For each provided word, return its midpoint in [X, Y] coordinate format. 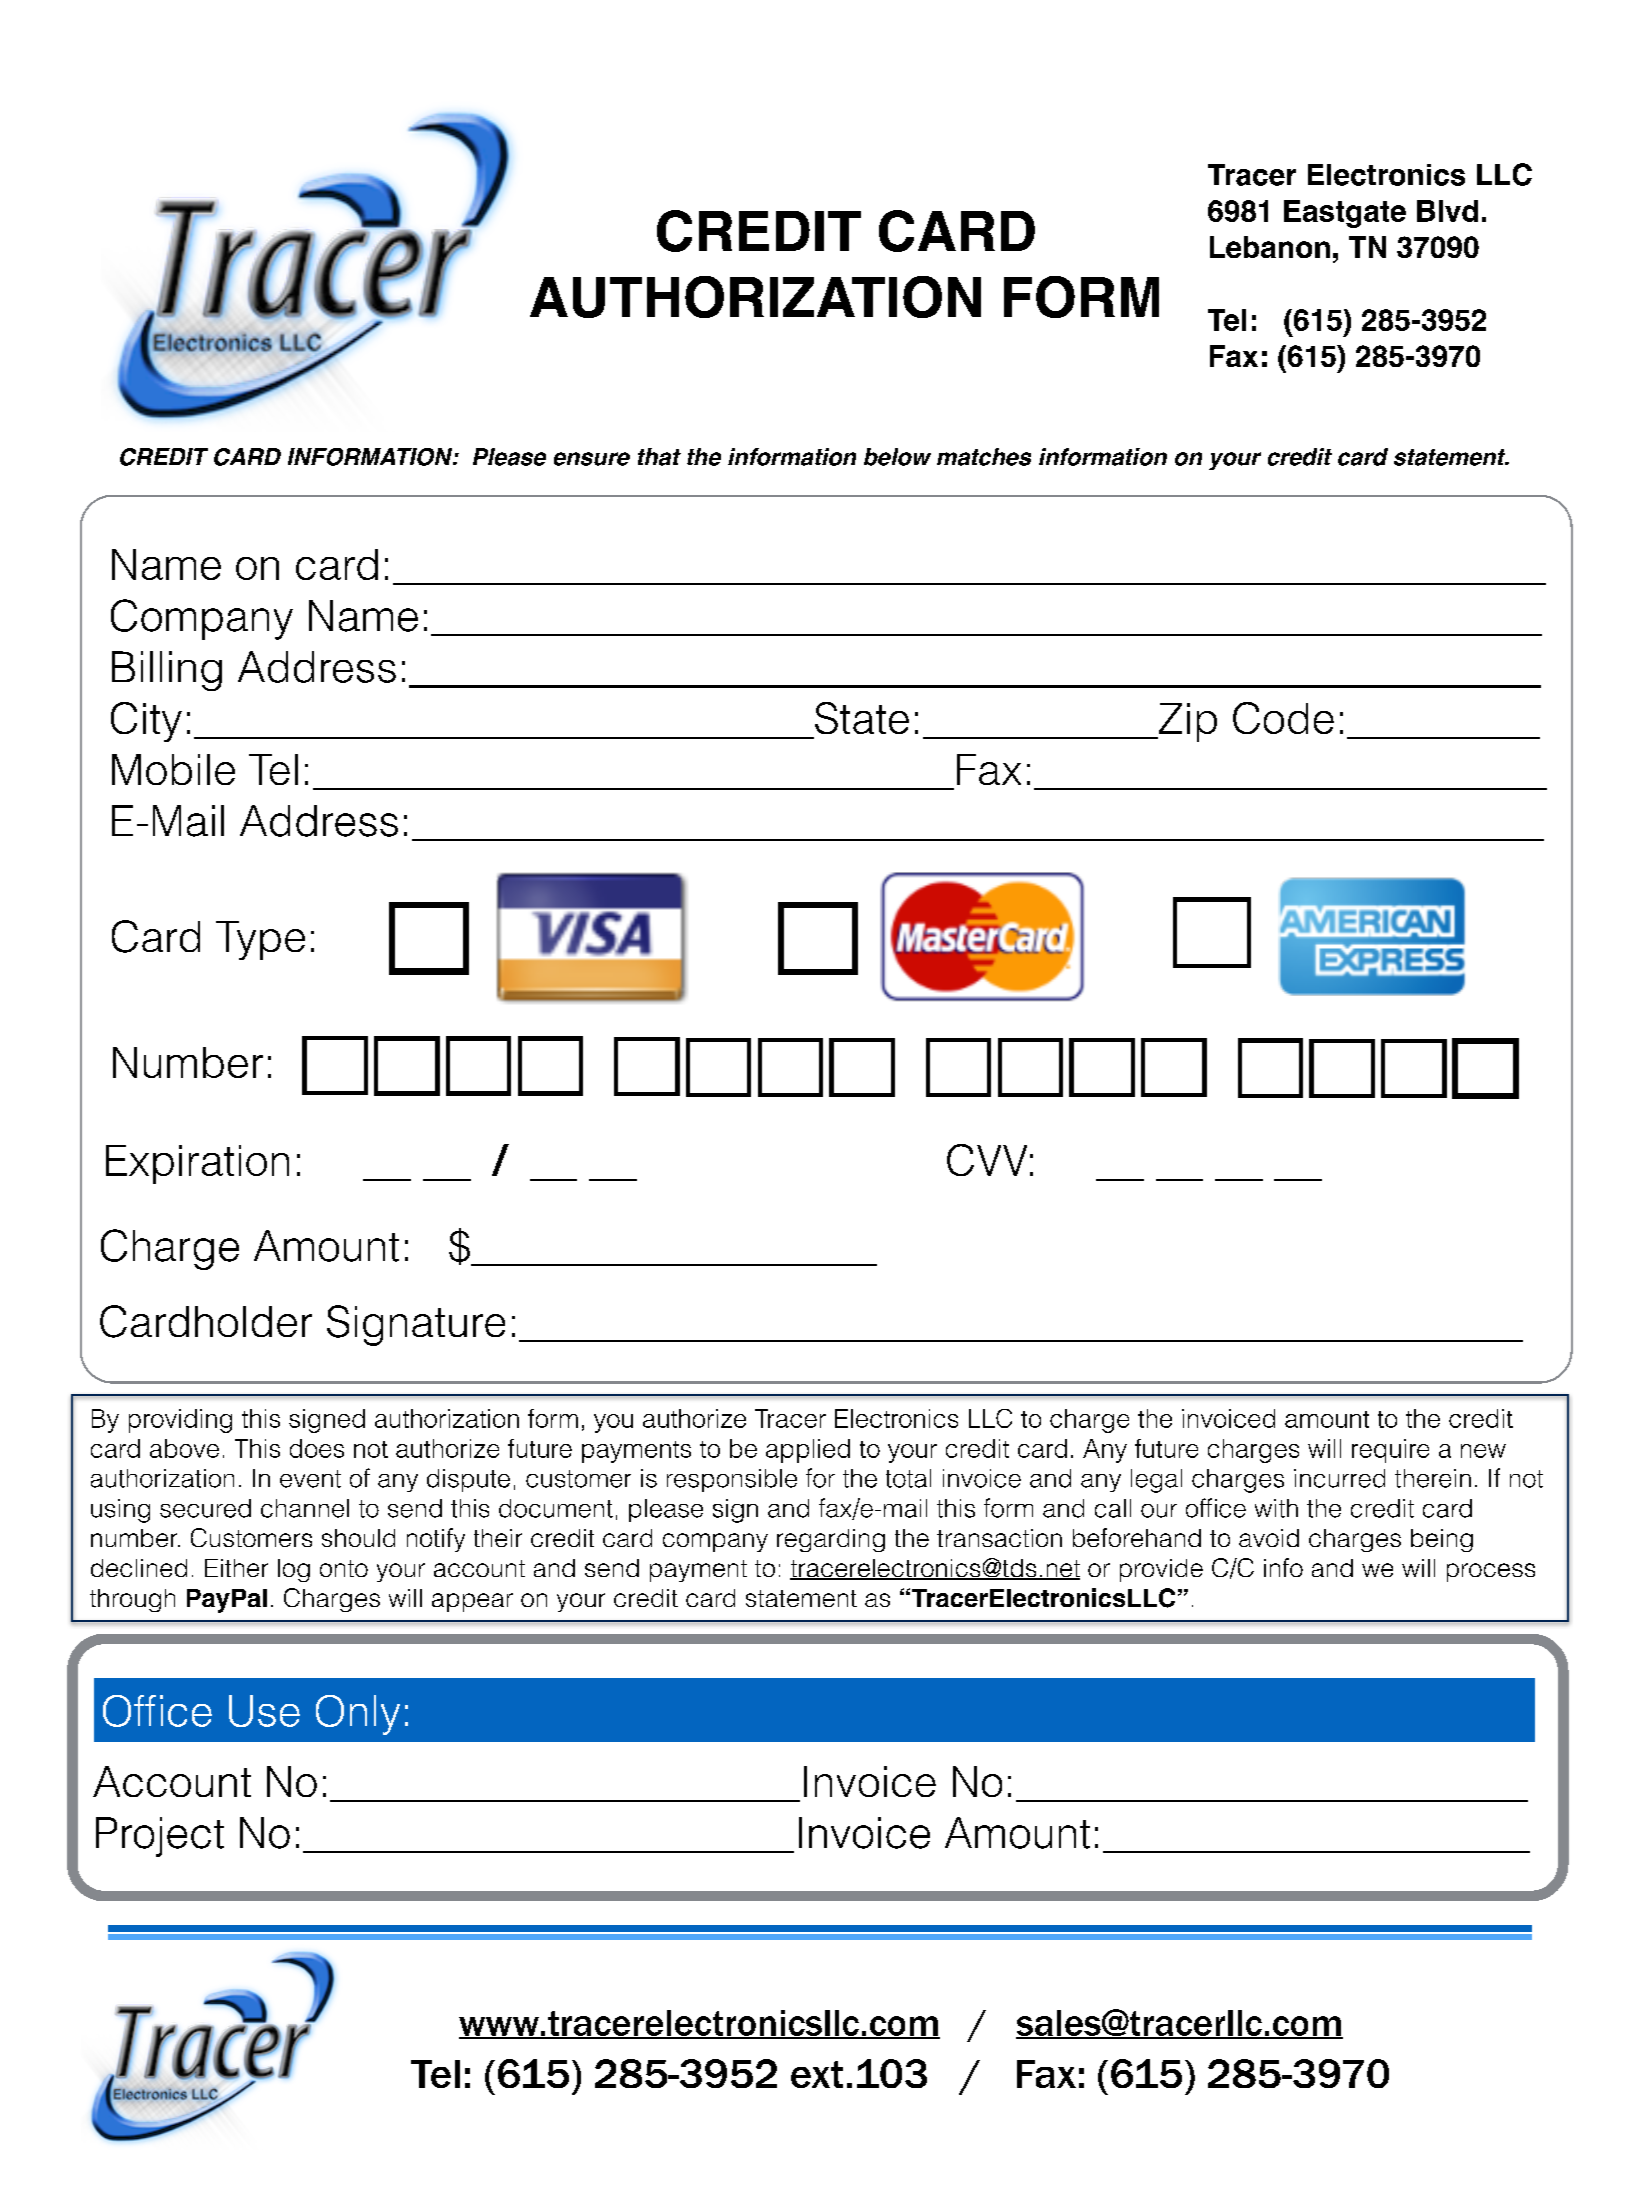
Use [264, 1711]
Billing [167, 671]
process [1491, 1572]
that [659, 457]
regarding [831, 1540]
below [897, 457]
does [317, 1448]
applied [808, 1451]
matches [984, 457]
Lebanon [1270, 247]
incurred [1339, 1478]
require [1390, 1451]
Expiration [197, 1164]
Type [260, 940]
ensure [592, 459]
